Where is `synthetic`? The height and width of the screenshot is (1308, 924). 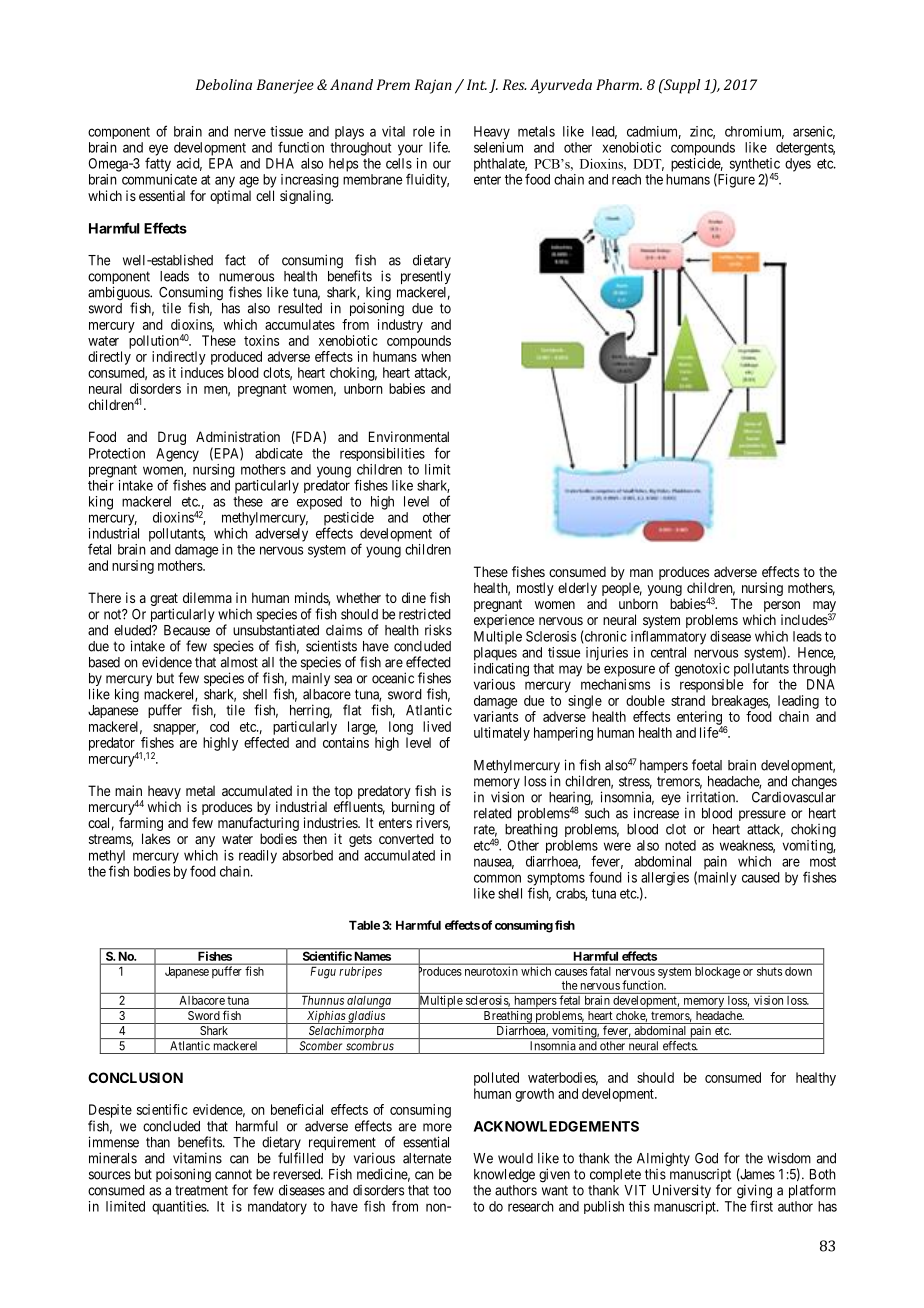
synthetic is located at coordinates (755, 166).
